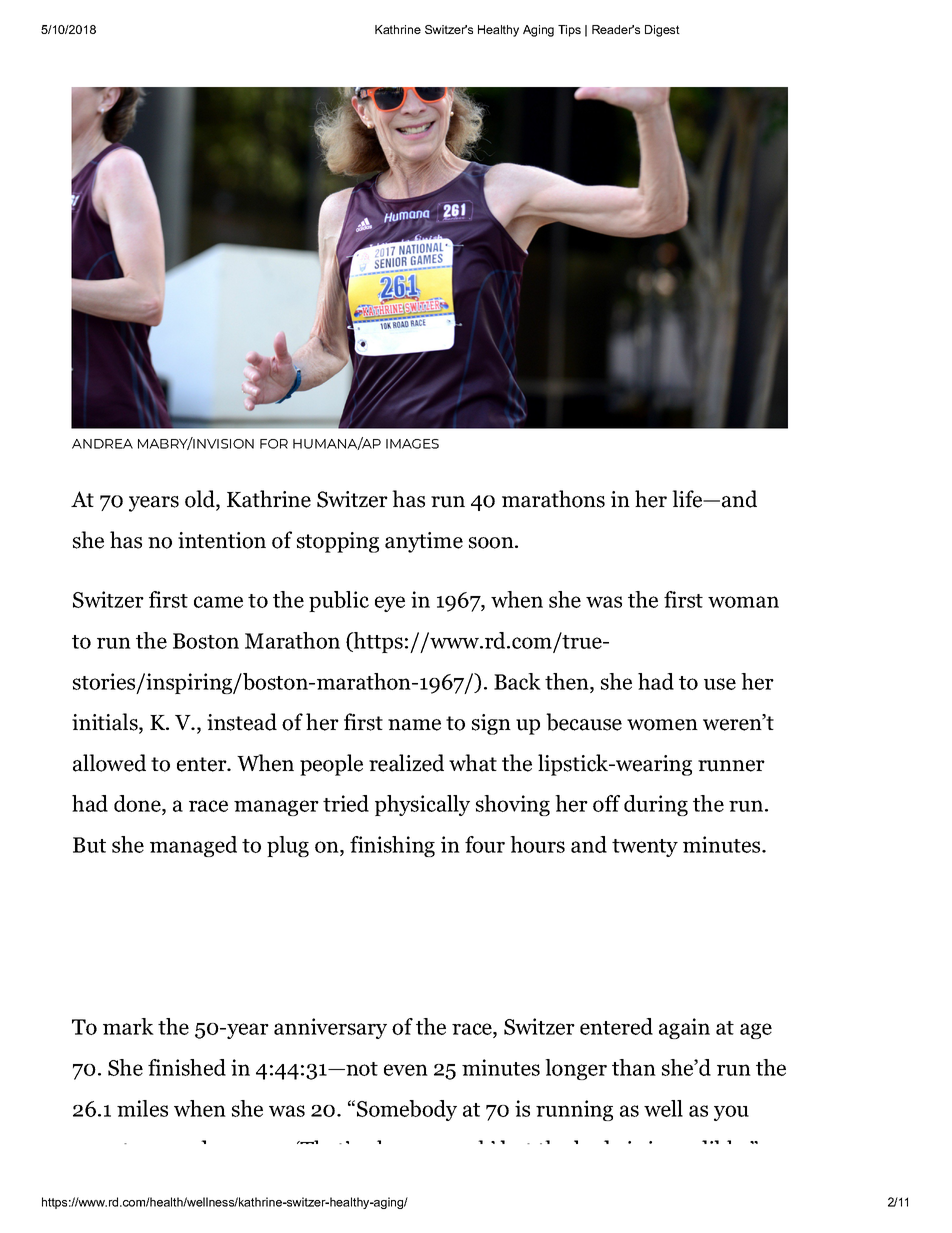  I want to click on came, so click(218, 602).
